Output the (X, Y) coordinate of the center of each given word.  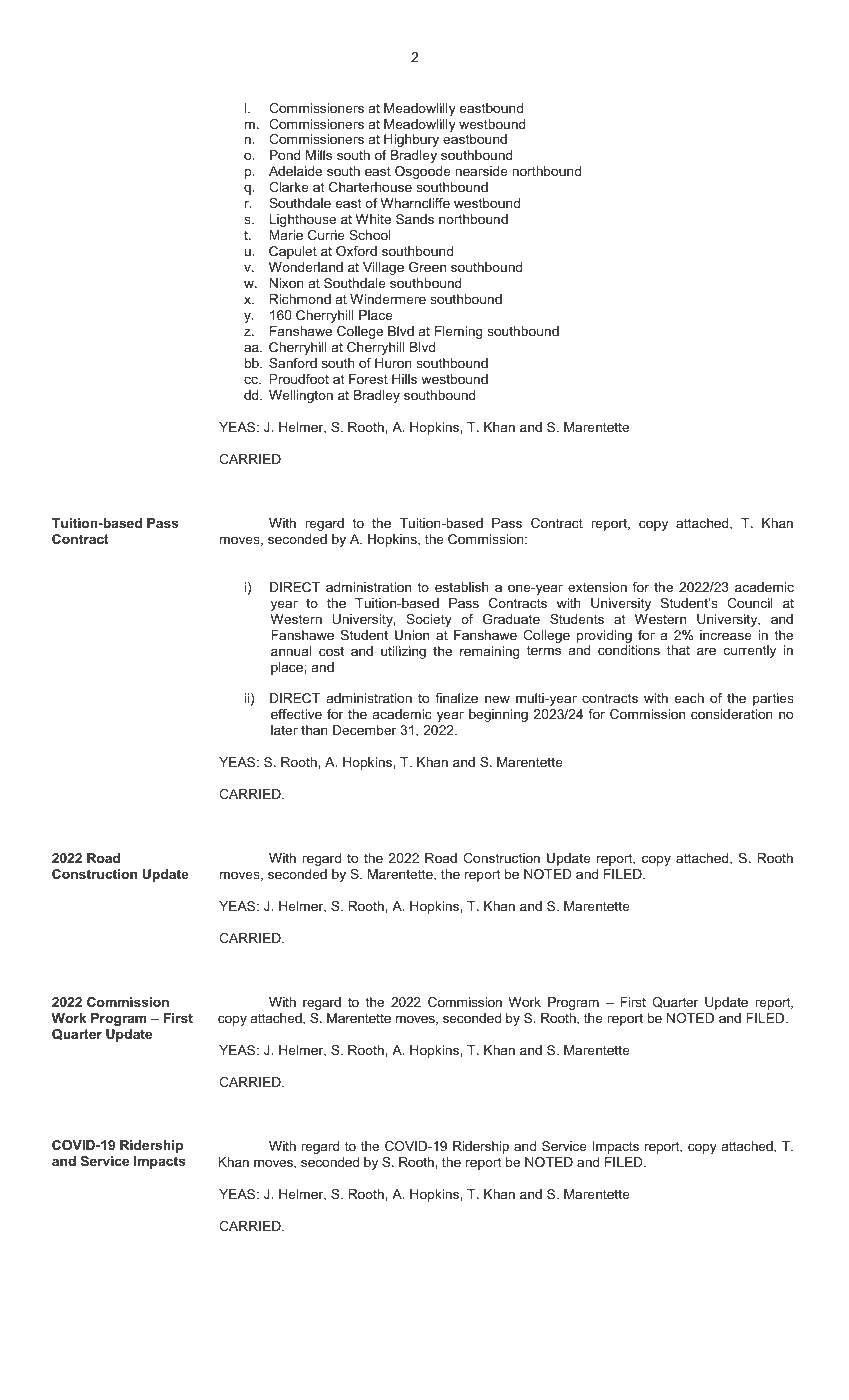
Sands (415, 219)
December (364, 730)
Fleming (459, 332)
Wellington (301, 396)
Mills (319, 155)
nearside (481, 171)
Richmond (300, 299)
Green (427, 267)
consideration (732, 714)
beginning (498, 715)
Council (750, 603)
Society (429, 620)
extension (597, 587)
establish (462, 587)
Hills (404, 379)
